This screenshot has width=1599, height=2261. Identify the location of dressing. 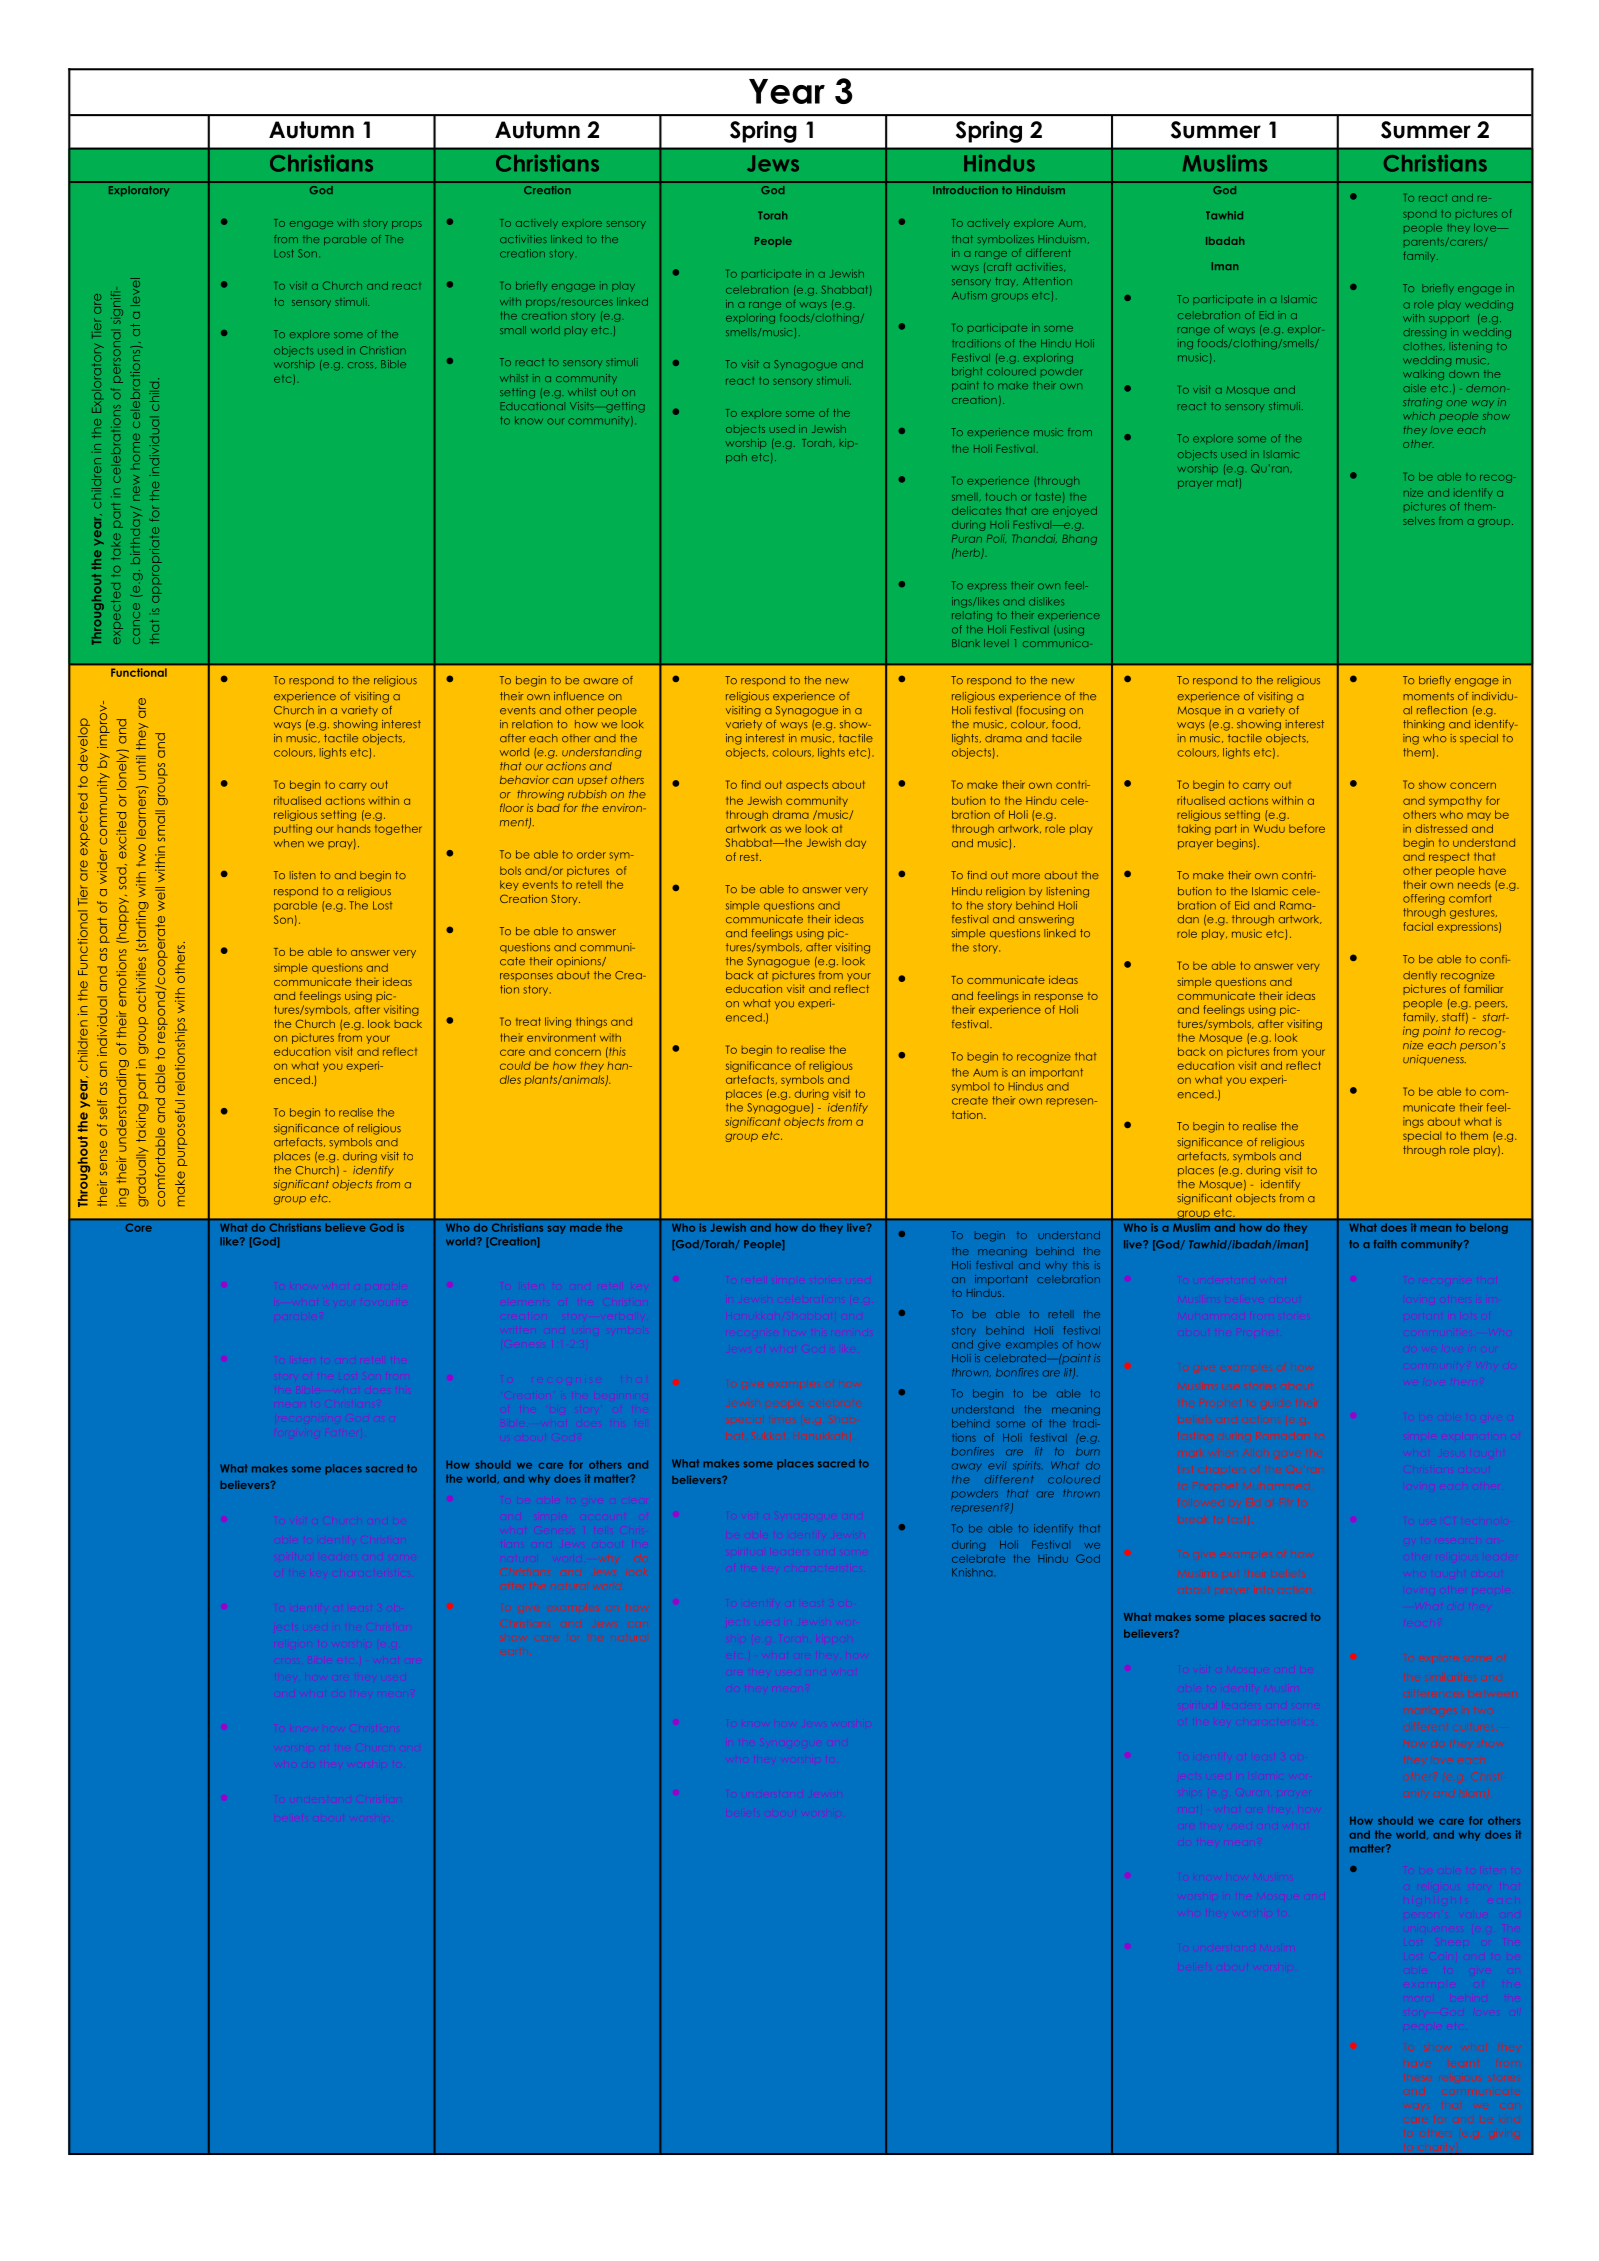
(1424, 333).
